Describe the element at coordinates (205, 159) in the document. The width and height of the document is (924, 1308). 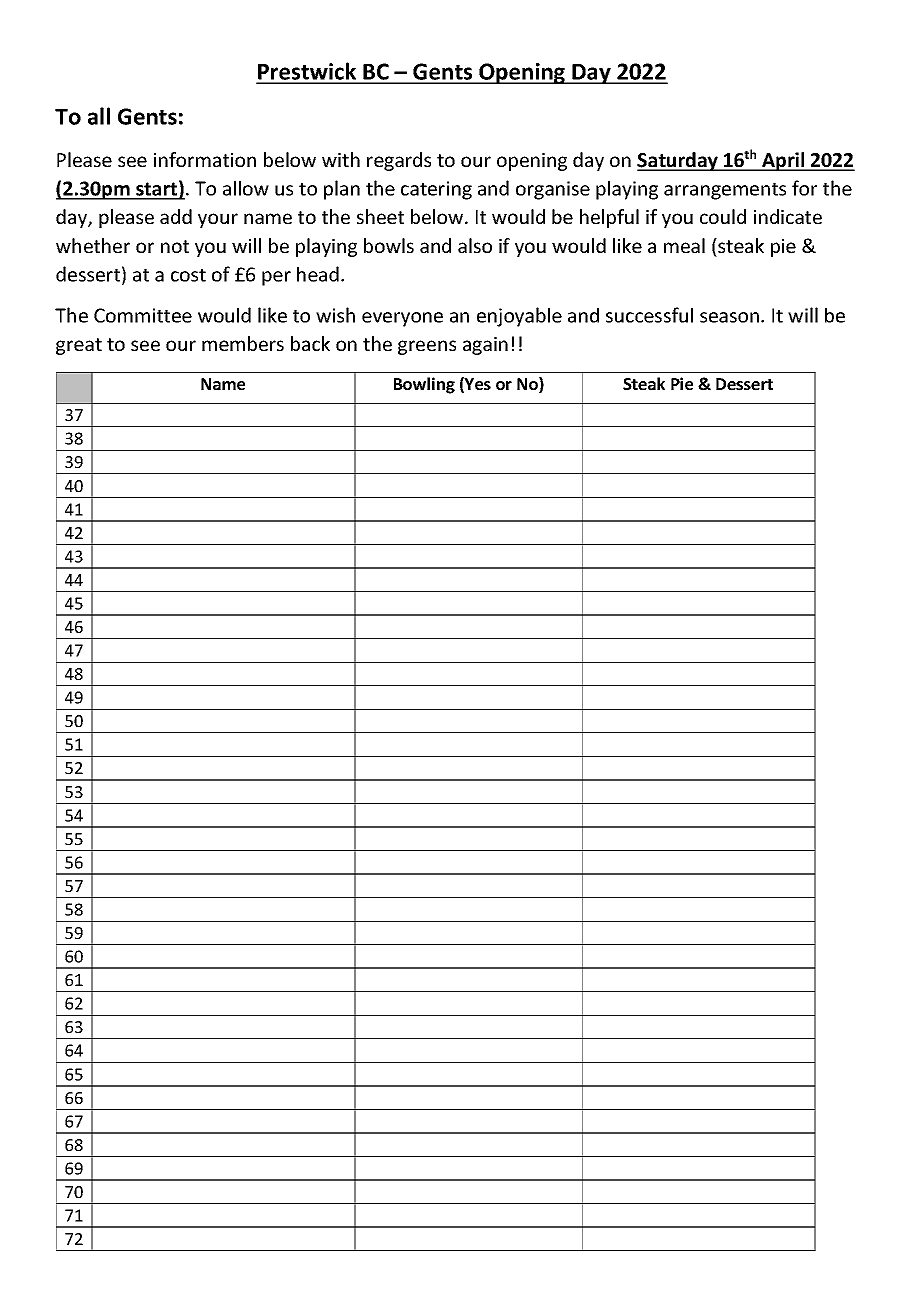
I see `information` at that location.
